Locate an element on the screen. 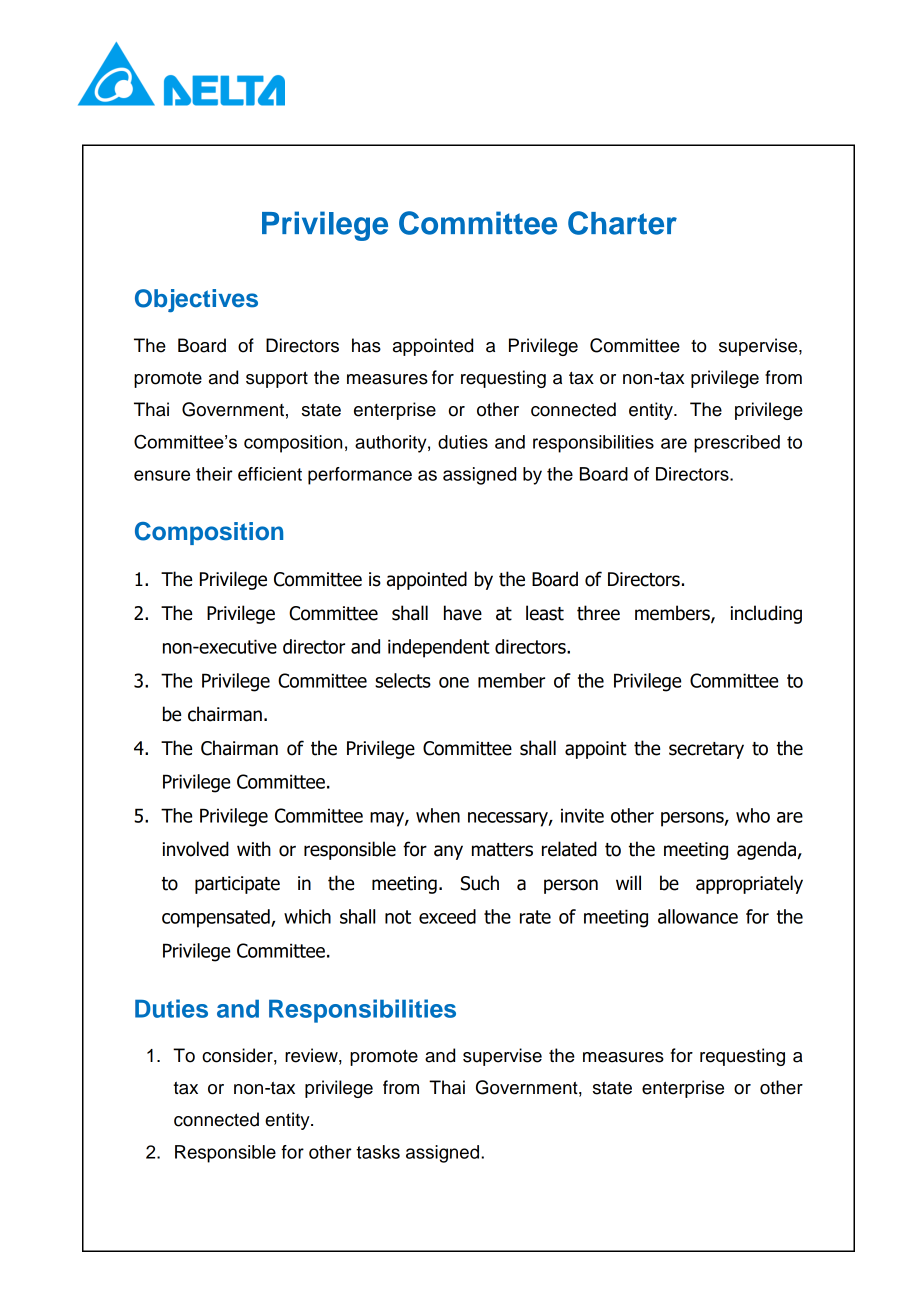  one is located at coordinates (454, 682).
